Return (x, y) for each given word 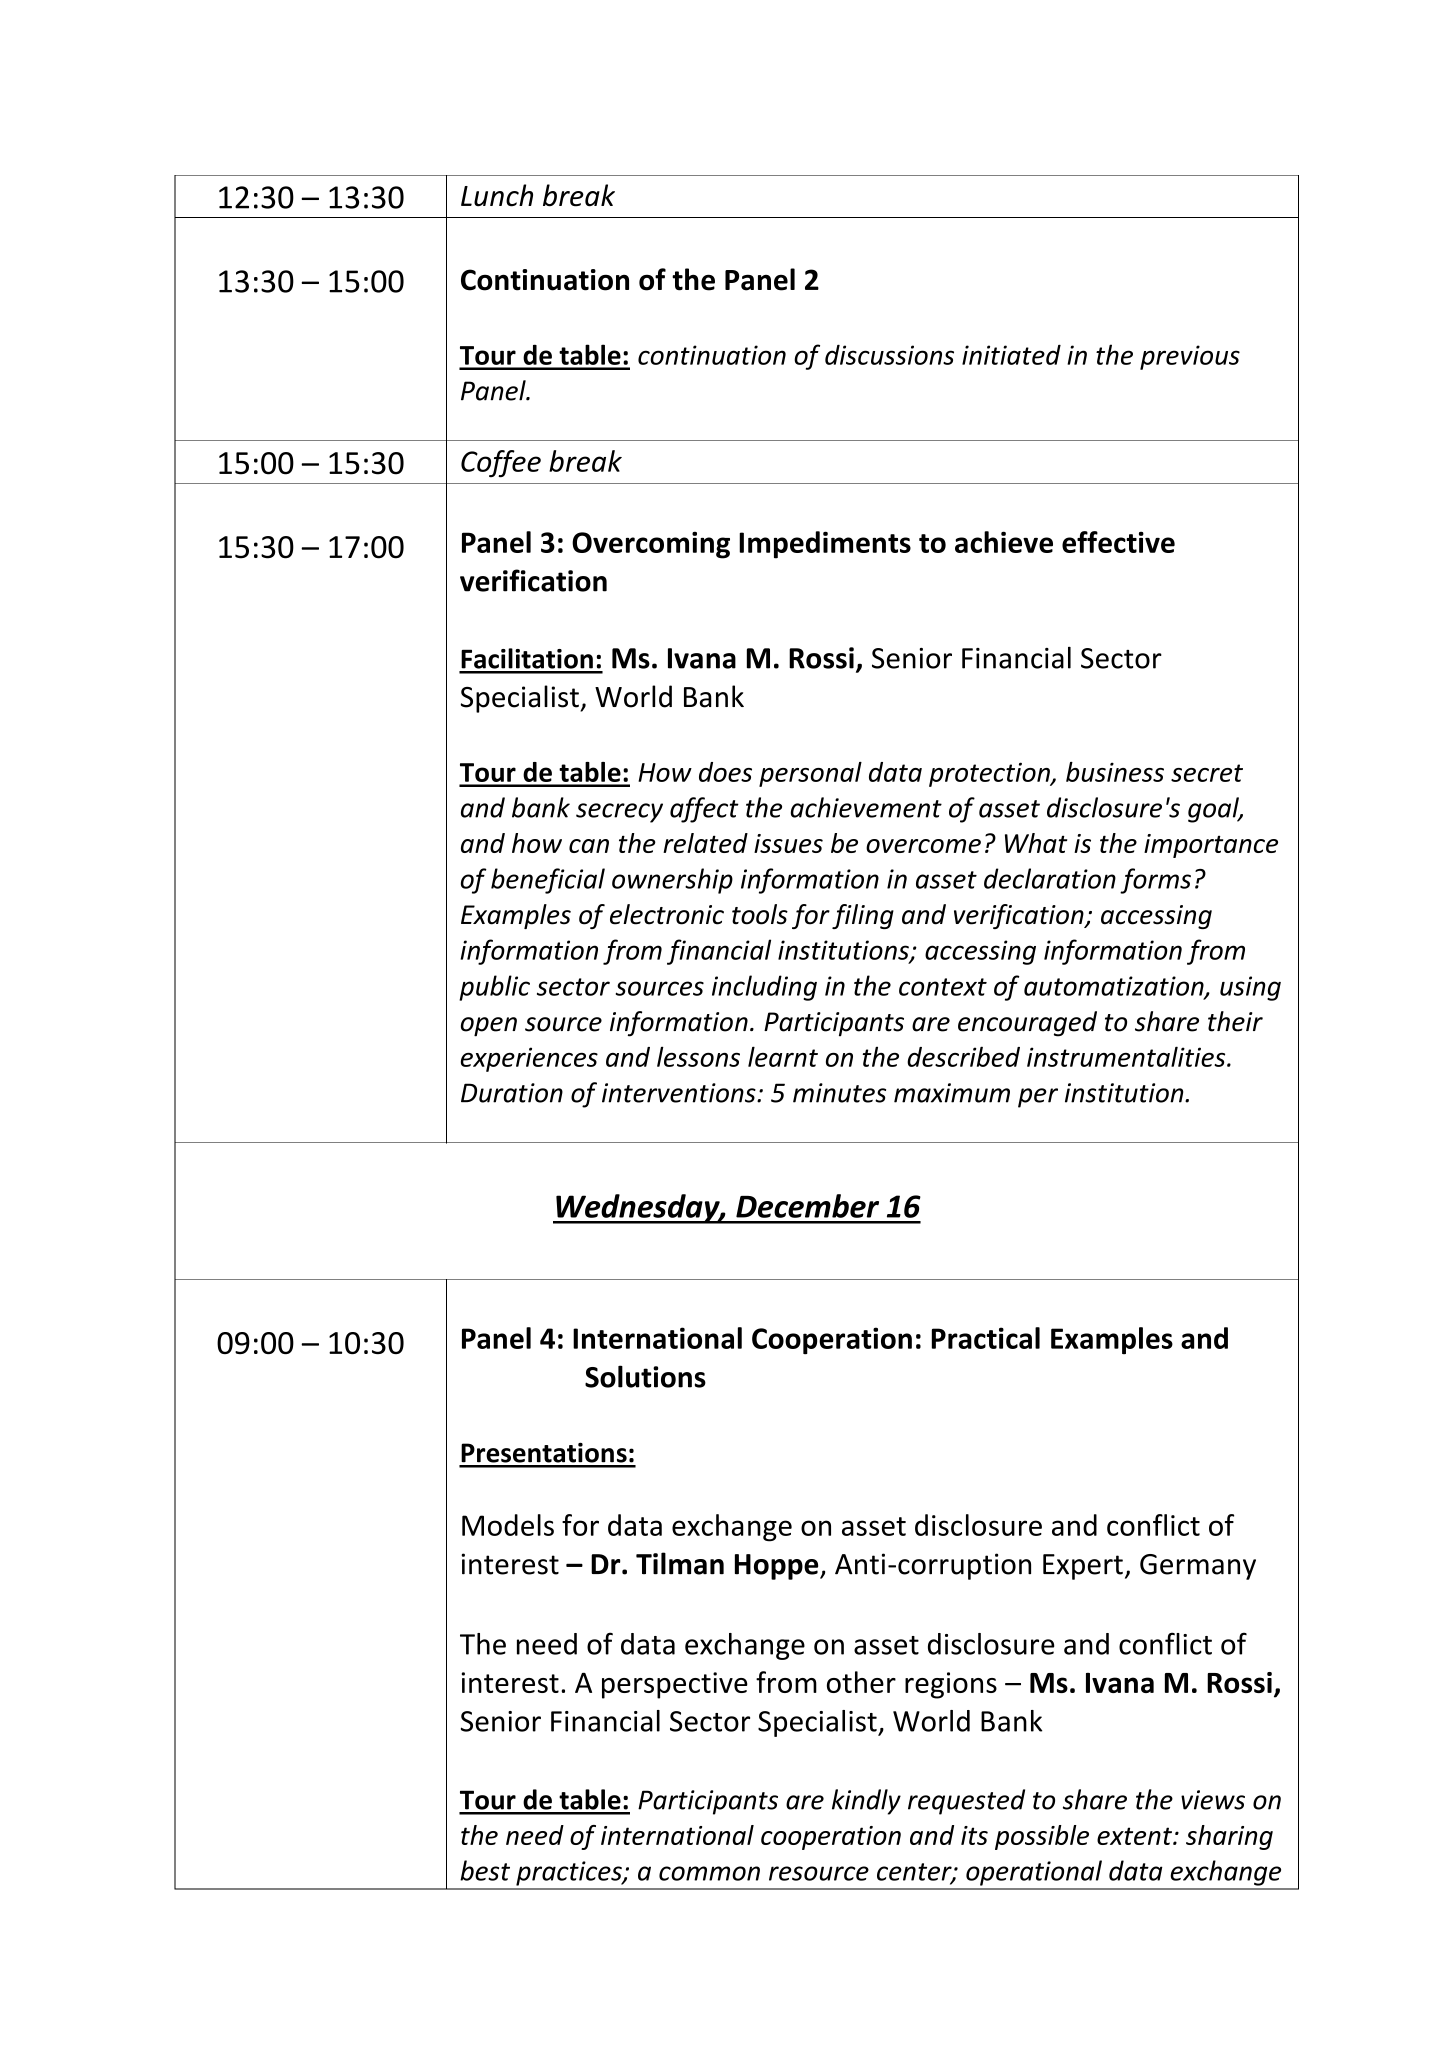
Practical (986, 1338)
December (807, 1206)
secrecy (619, 813)
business (1115, 772)
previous (1190, 357)
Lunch (497, 195)
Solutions (645, 1376)
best (485, 1870)
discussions (889, 354)
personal (810, 774)
